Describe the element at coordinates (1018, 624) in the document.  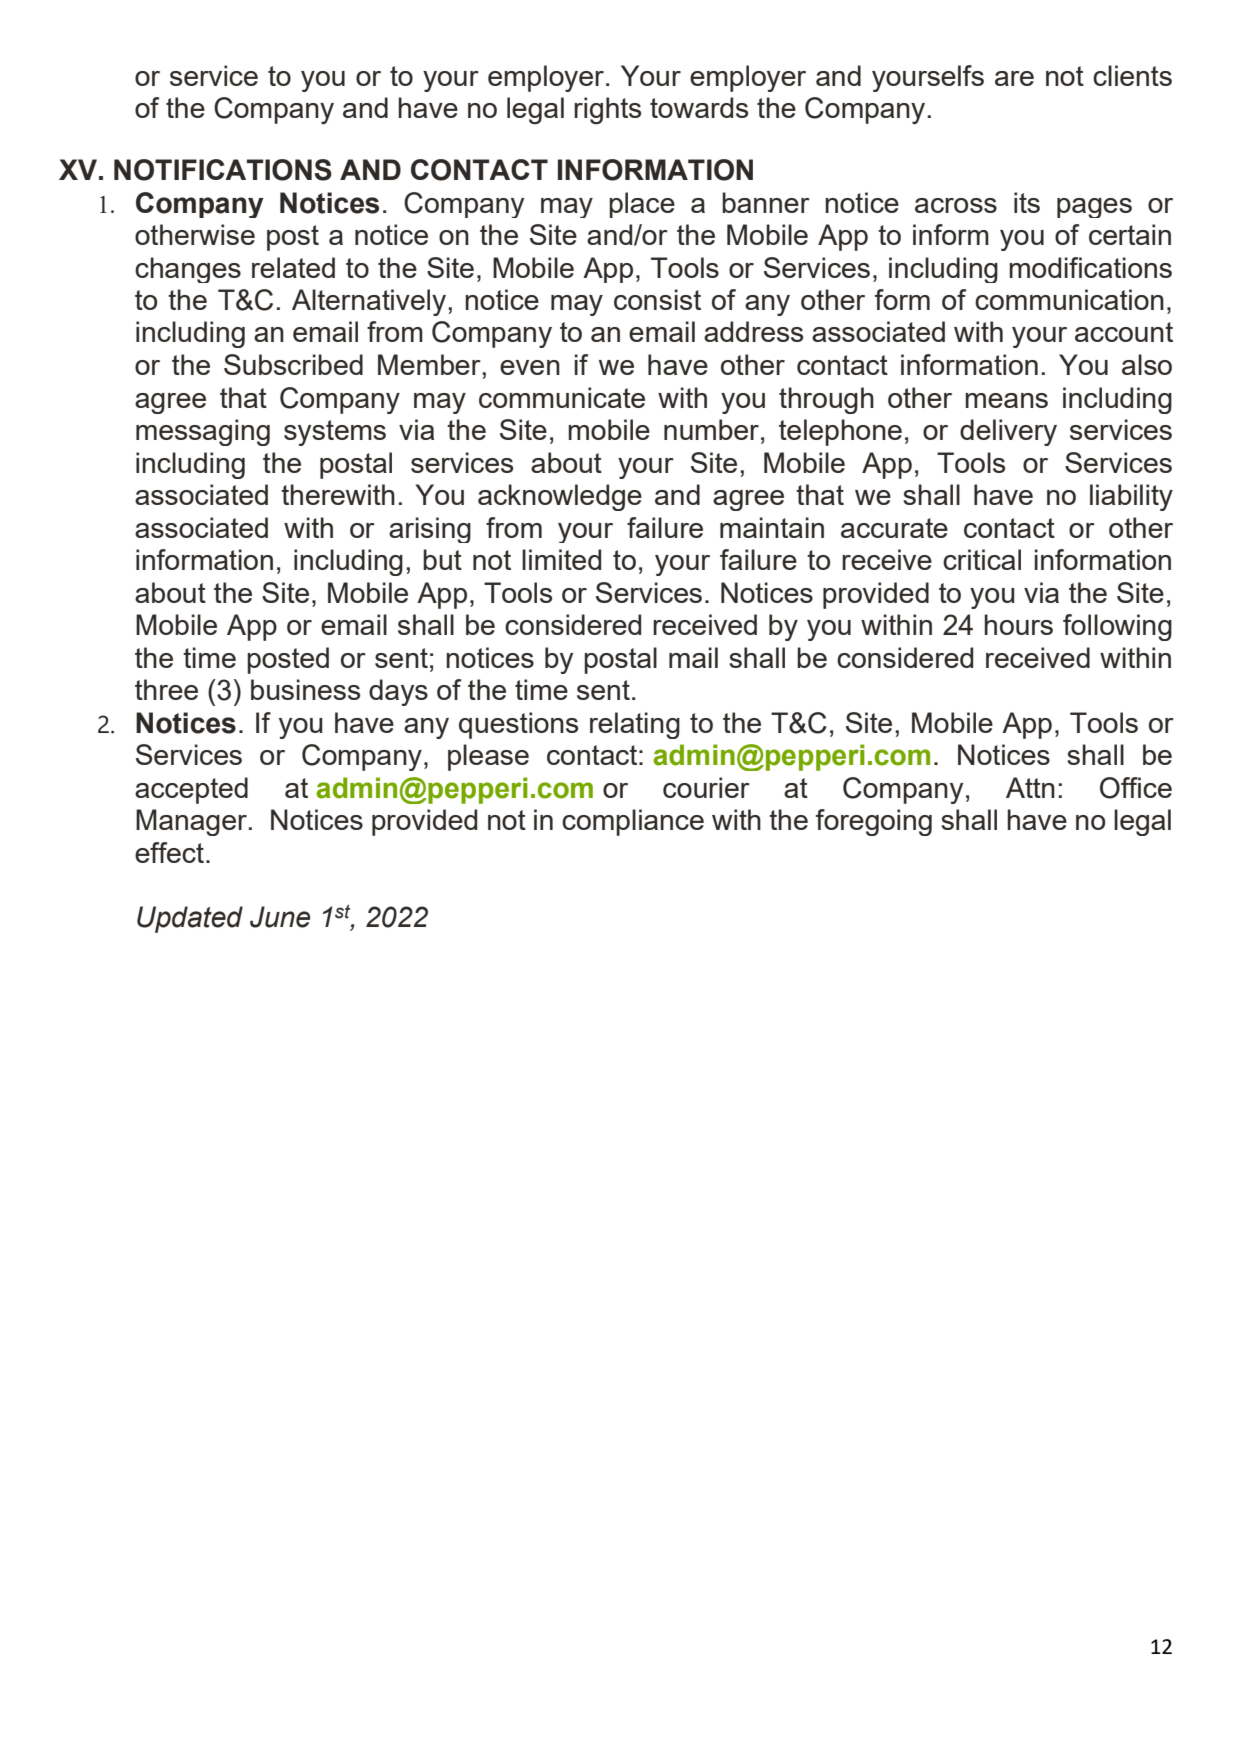
I see `hours` at that location.
